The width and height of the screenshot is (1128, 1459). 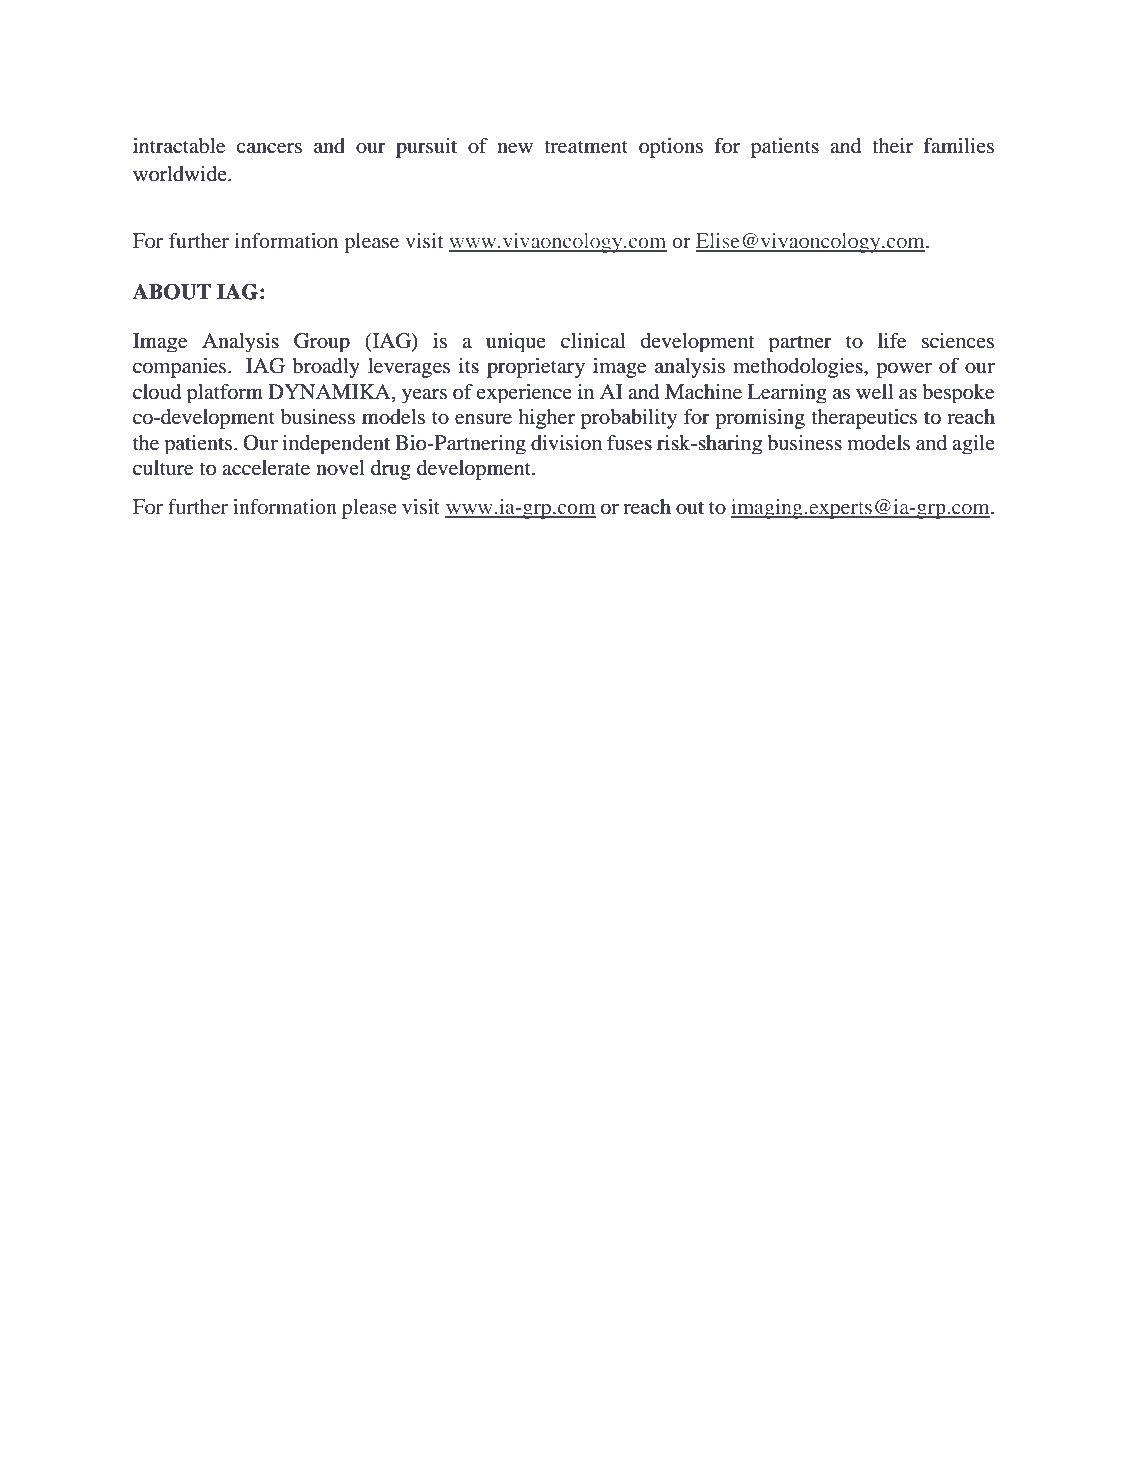 I want to click on accelerate, so click(x=266, y=468).
